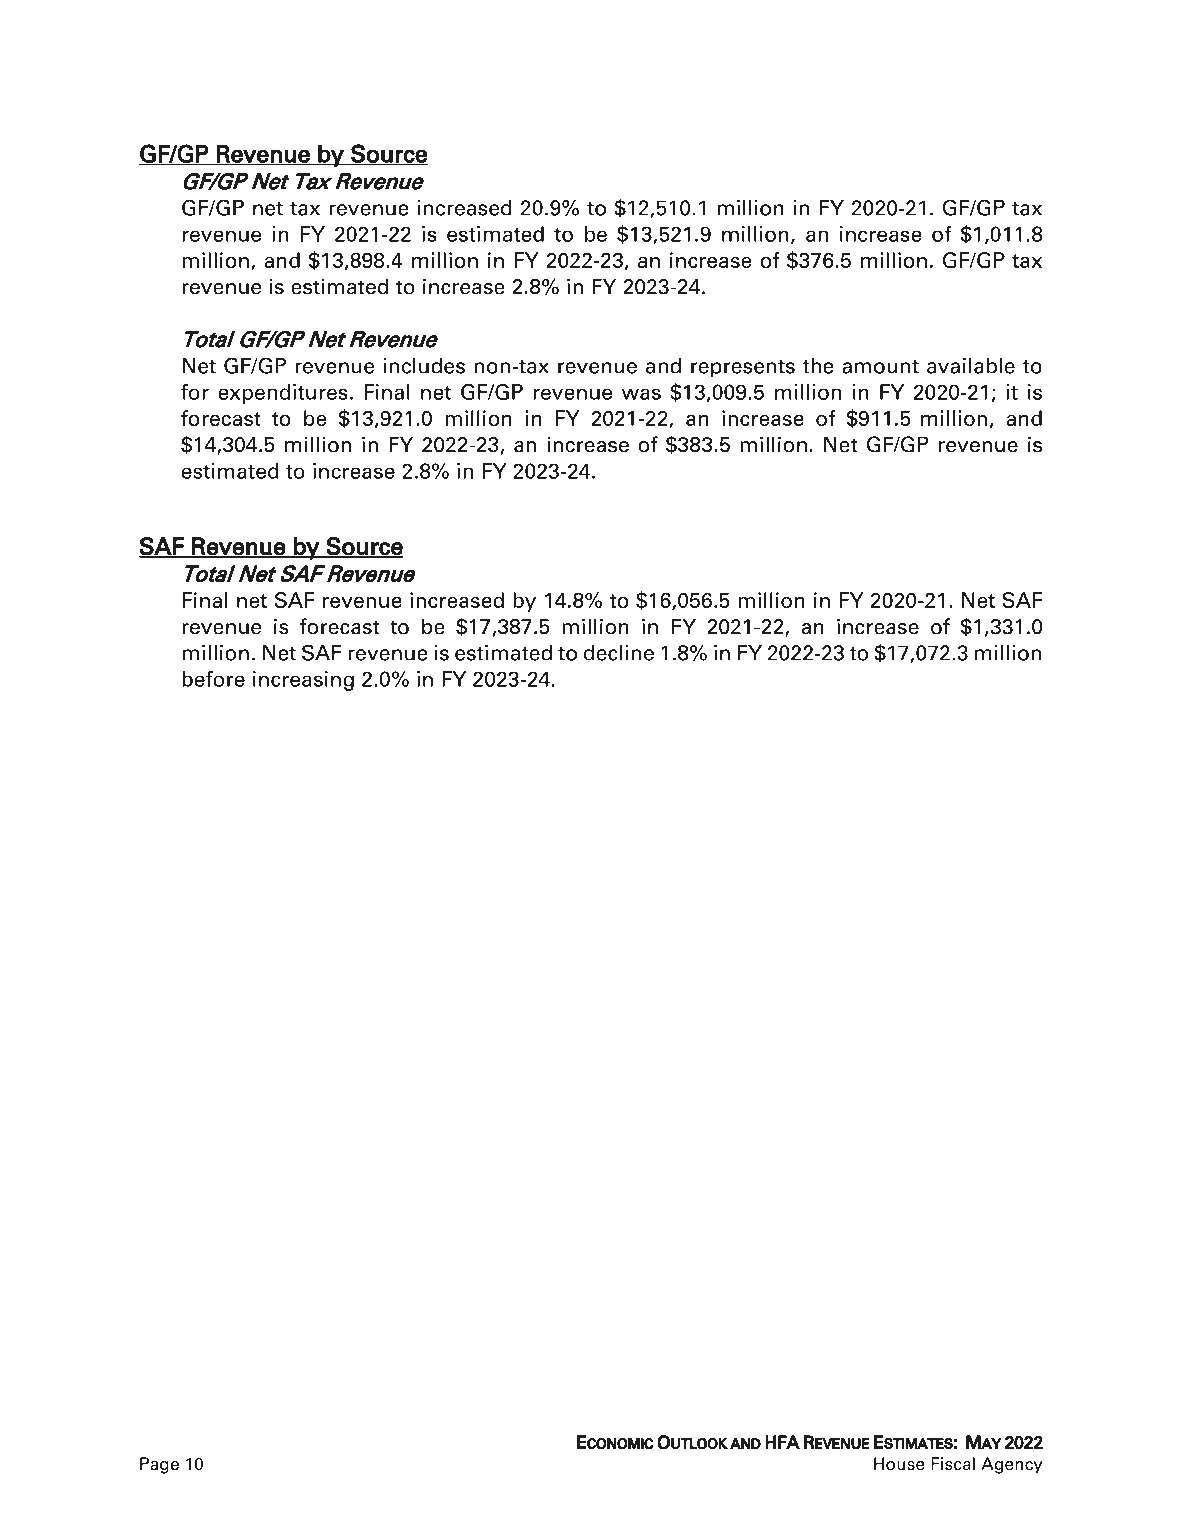 Image resolution: width=1182 pixels, height=1530 pixels. I want to click on Fiscal, so click(953, 1464).
